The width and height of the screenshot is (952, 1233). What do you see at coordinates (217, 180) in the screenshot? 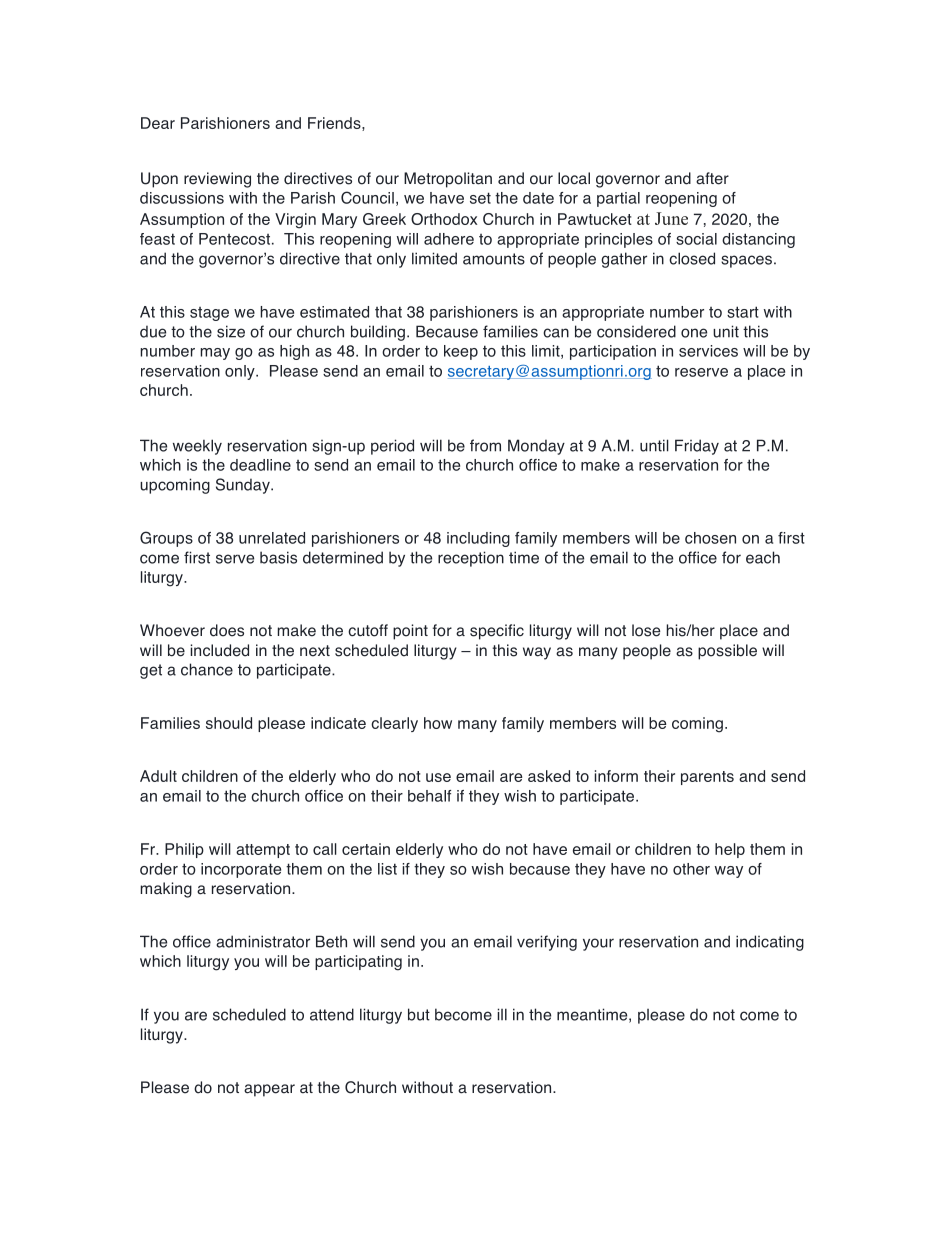
I see `reviewing` at bounding box center [217, 180].
